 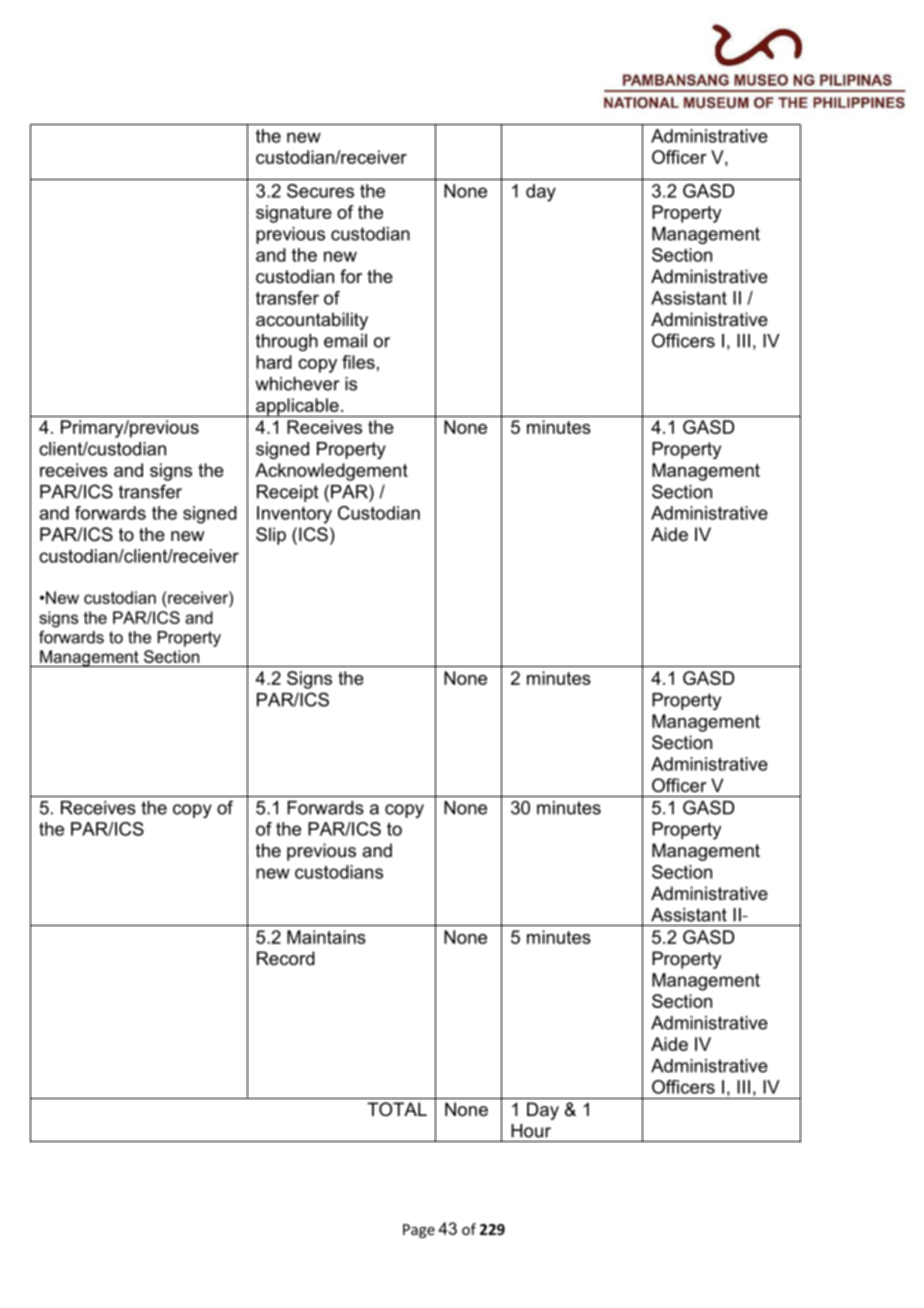 I want to click on email, so click(x=345, y=341).
